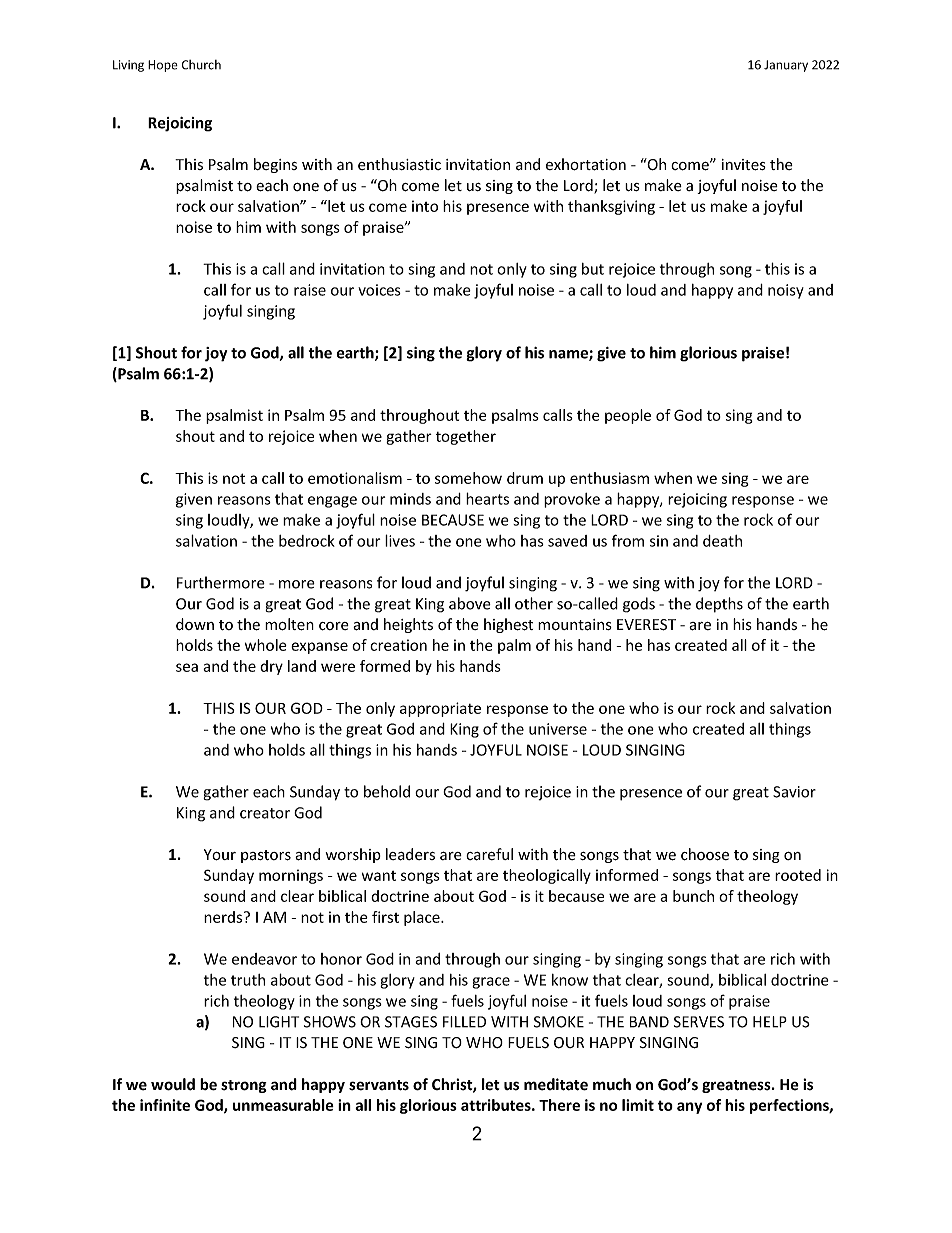  Describe the element at coordinates (201, 65) in the screenshot. I see `Church` at that location.
